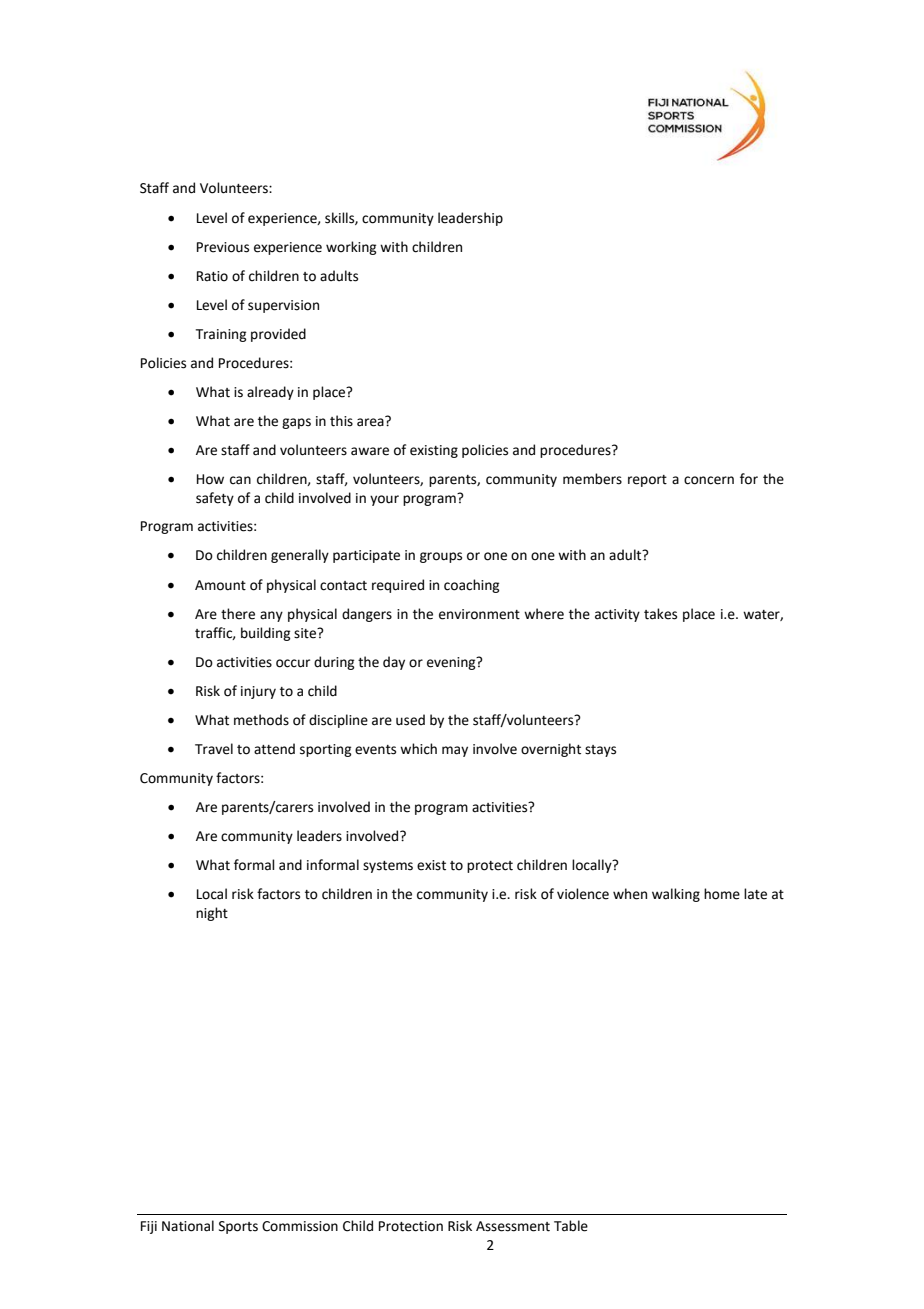  I want to click on violence, so click(583, 894).
